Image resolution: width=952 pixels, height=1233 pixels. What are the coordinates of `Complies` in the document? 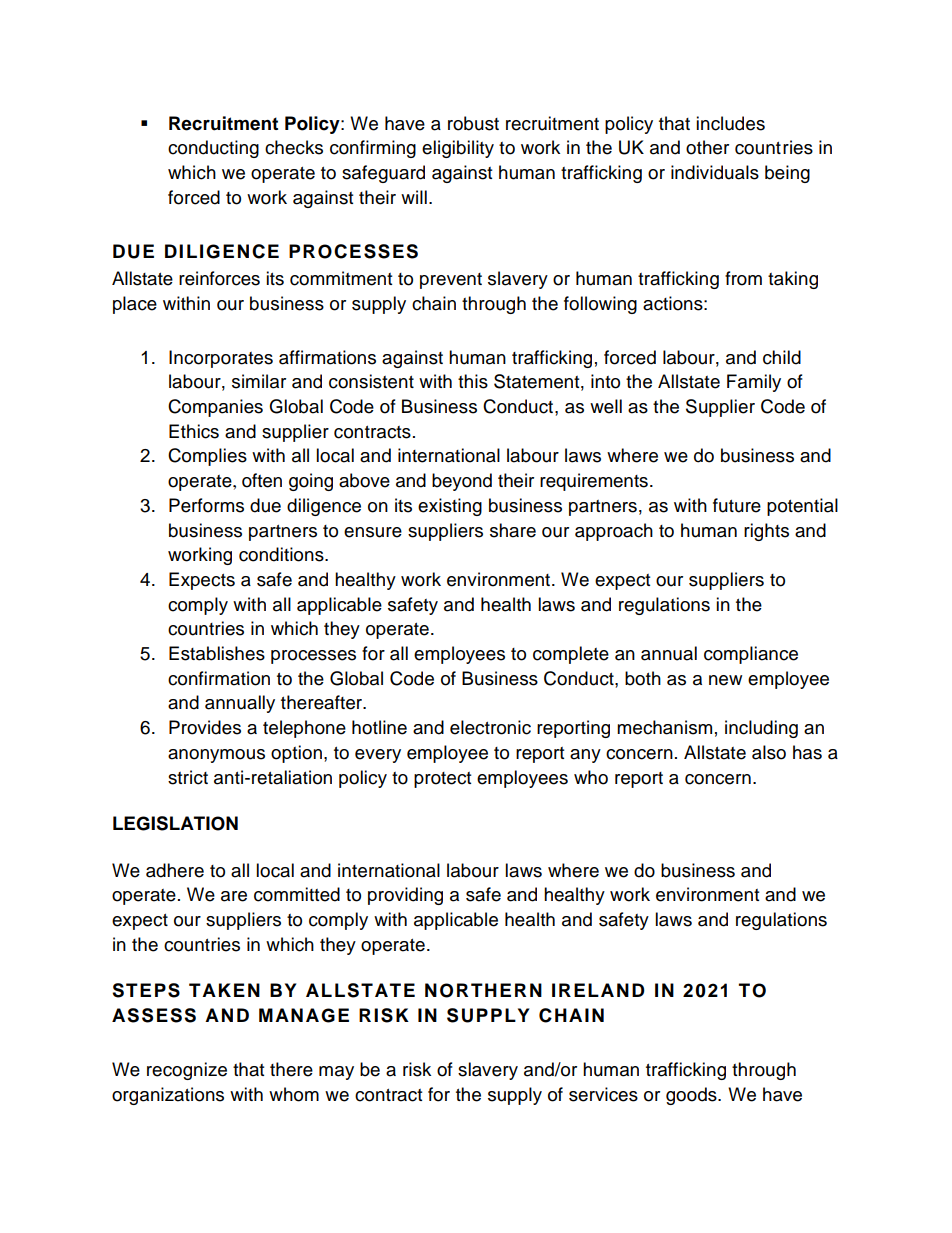 It's located at (207, 457).
